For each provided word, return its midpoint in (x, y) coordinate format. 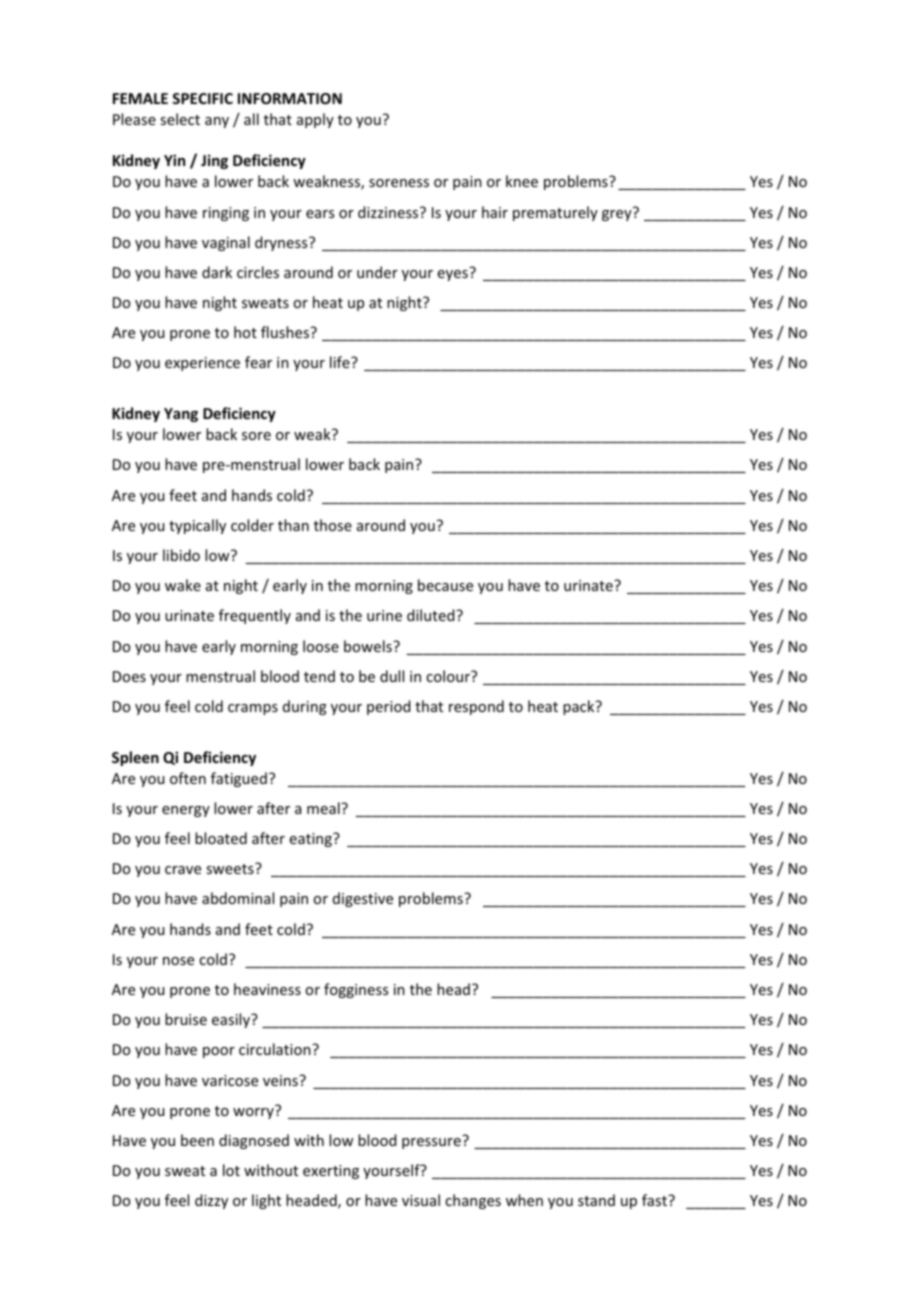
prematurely (555, 213)
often (188, 778)
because (445, 585)
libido (181, 555)
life (341, 362)
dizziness (389, 212)
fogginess (356, 990)
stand (596, 1200)
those (333, 525)
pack (580, 707)
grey (618, 214)
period (388, 707)
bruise (186, 1019)
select (180, 119)
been (197, 1140)
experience (202, 364)
